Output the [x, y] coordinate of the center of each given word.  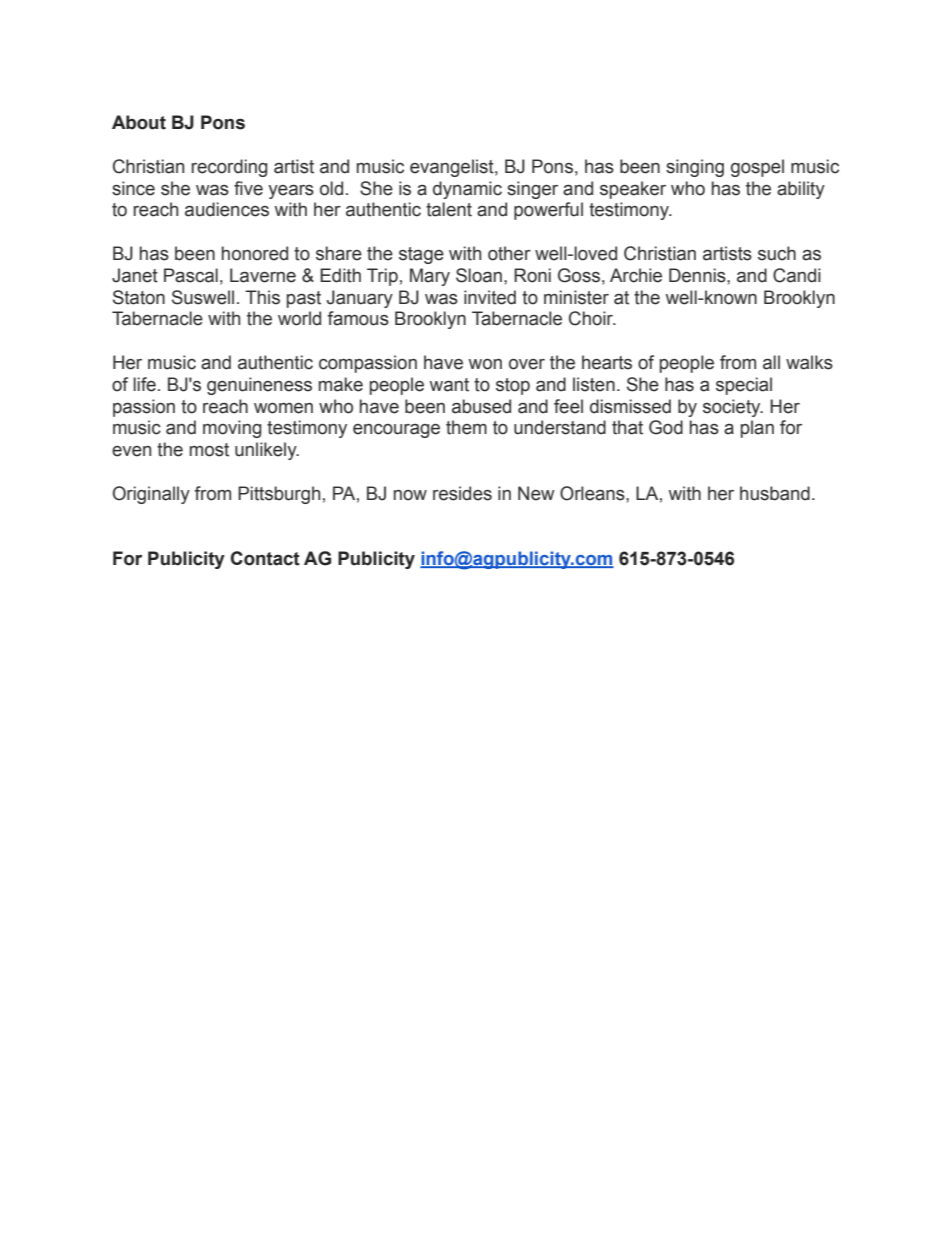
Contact [265, 558]
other [509, 253]
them [466, 427]
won [485, 364]
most [209, 450]
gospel [757, 168]
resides [462, 493]
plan [757, 429]
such [777, 253]
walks [809, 362]
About [139, 122]
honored [255, 253]
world [299, 318]
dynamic [467, 190]
